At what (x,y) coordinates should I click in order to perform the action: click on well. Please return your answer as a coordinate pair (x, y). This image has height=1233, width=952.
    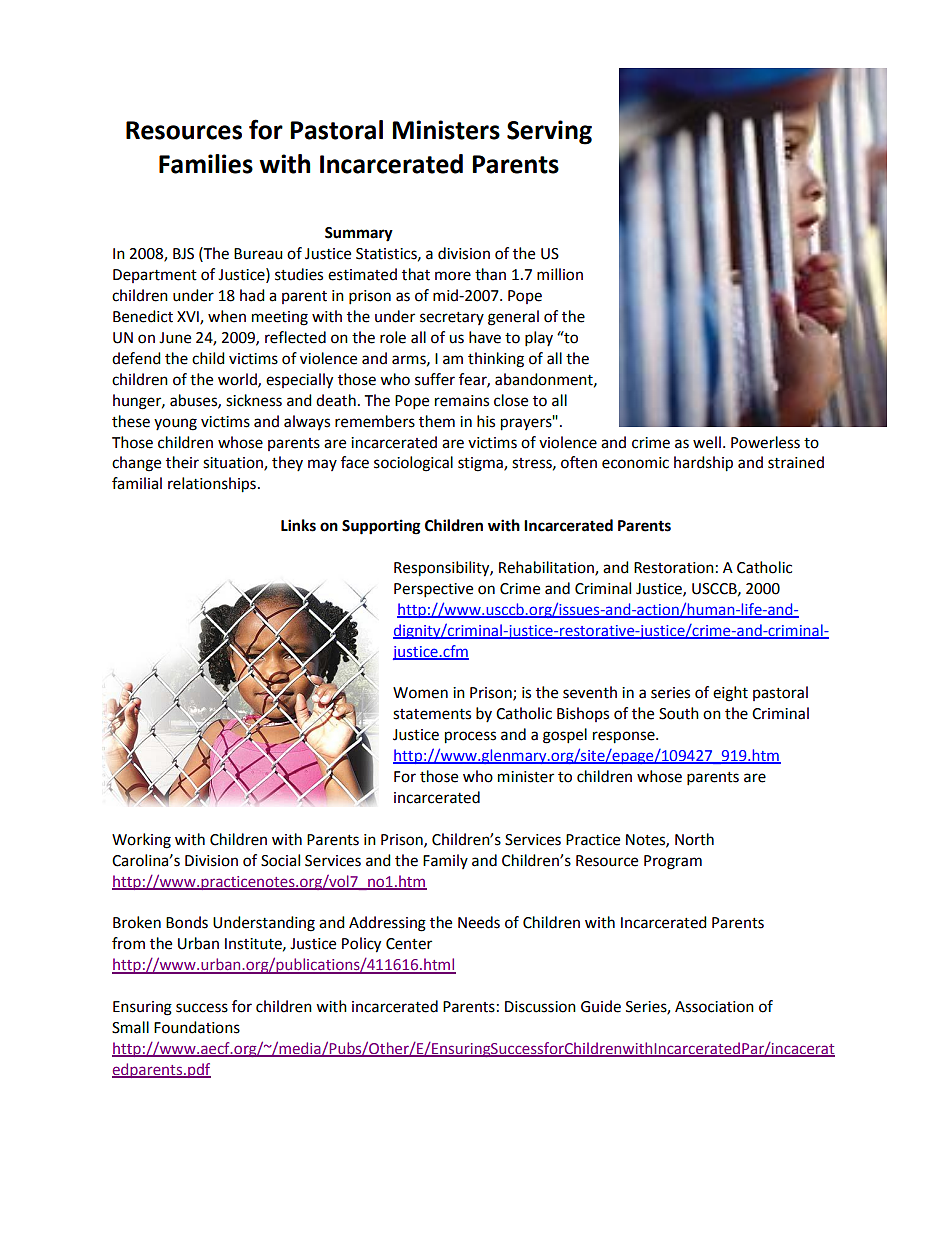
    Looking at the image, I should click on (707, 442).
